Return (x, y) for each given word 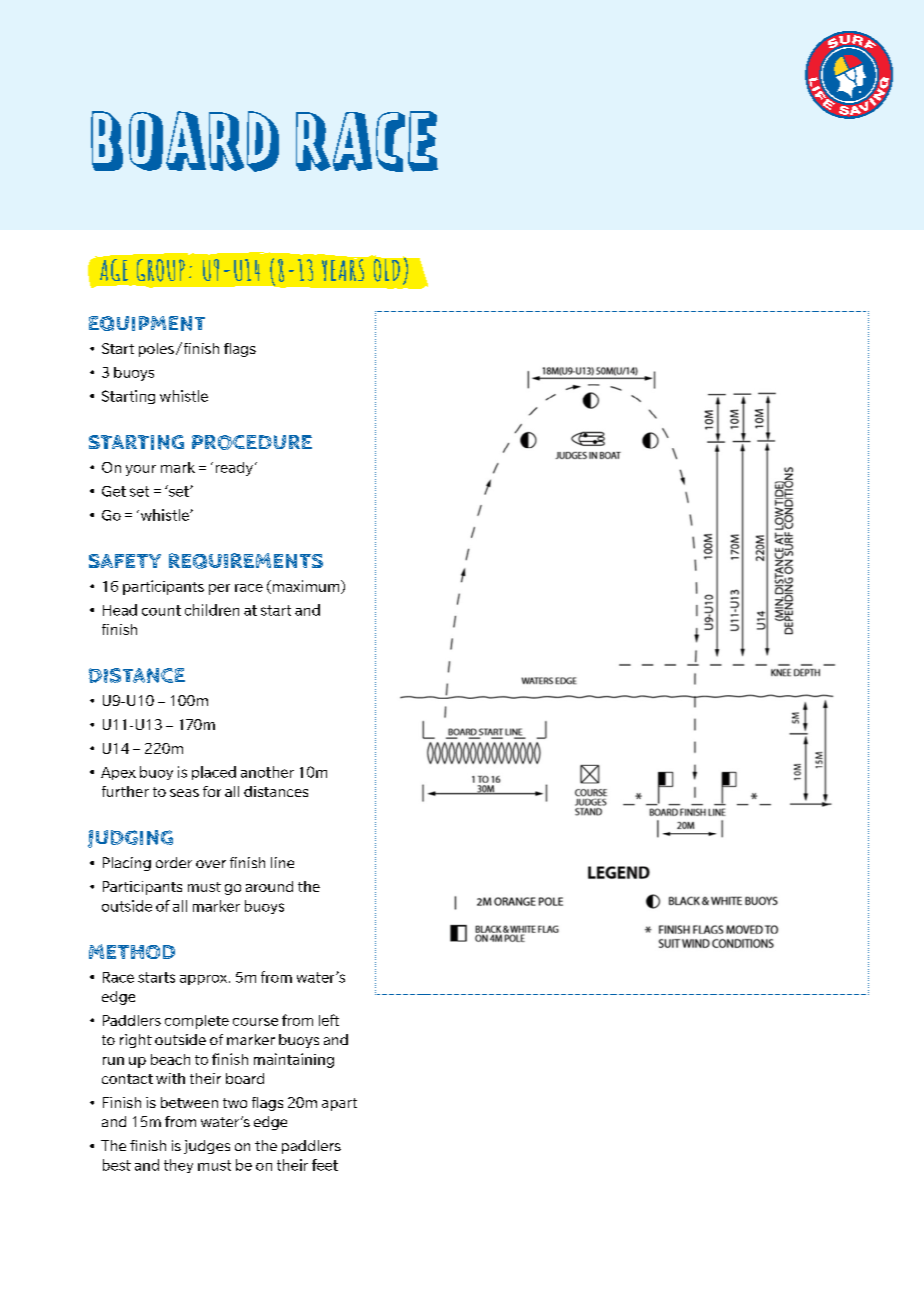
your (141, 470)
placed (214, 773)
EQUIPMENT (147, 323)
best (117, 1165)
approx (205, 980)
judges (207, 1147)
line (282, 862)
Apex (118, 773)
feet (325, 1165)
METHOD (132, 951)
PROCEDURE (252, 442)
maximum (306, 587)
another (267, 772)
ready (234, 469)
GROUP (161, 270)
